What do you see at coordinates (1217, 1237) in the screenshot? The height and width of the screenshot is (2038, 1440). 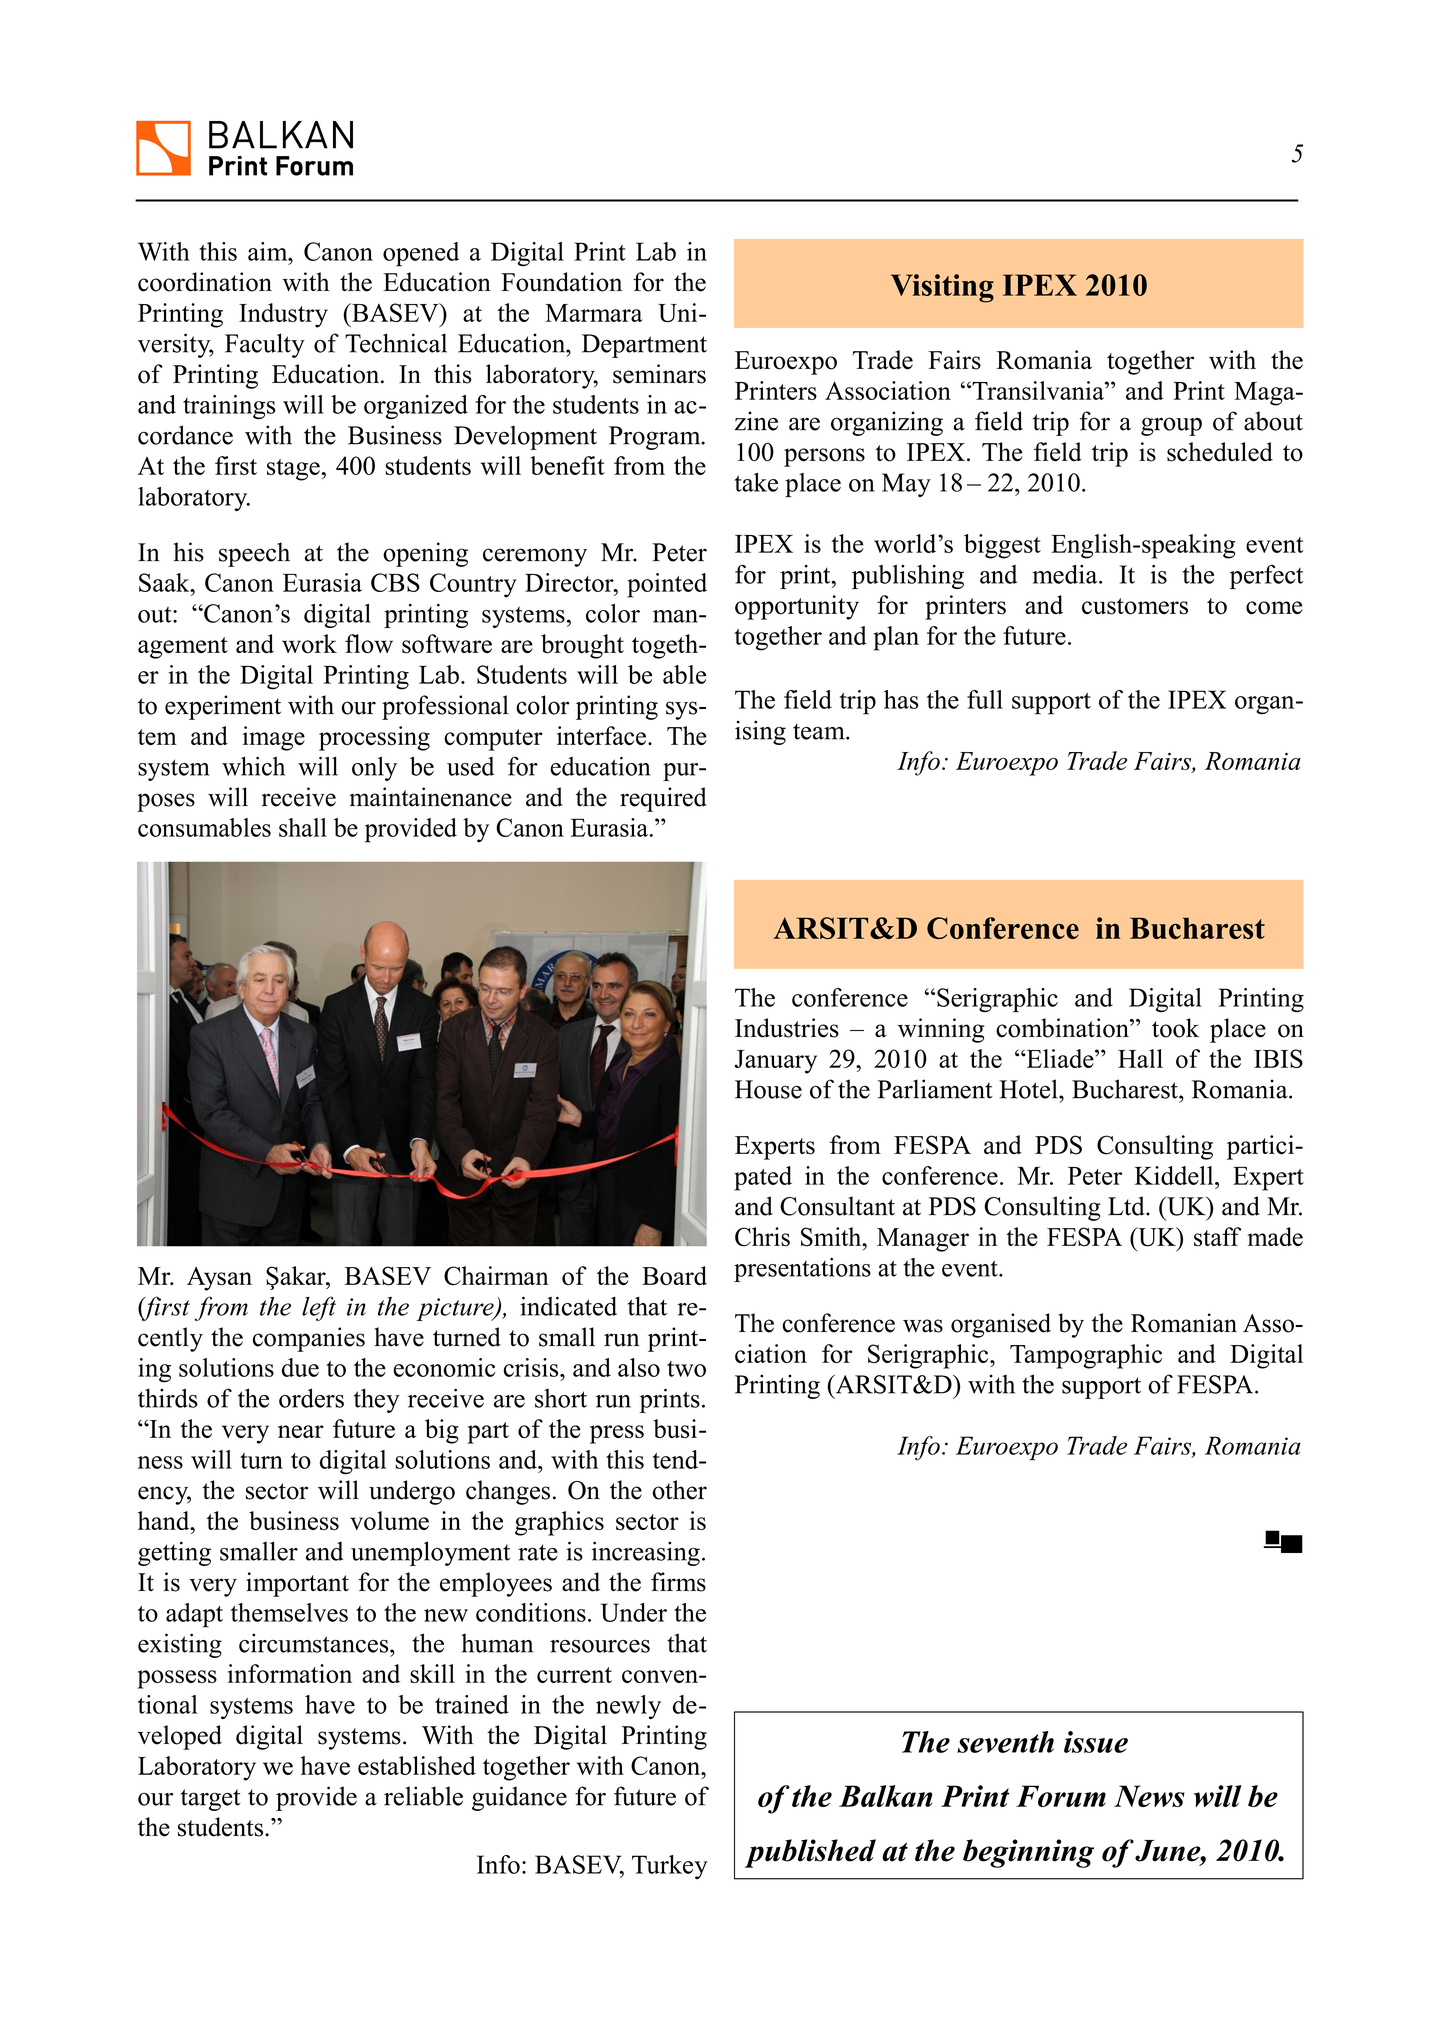 I see `staff` at bounding box center [1217, 1237].
